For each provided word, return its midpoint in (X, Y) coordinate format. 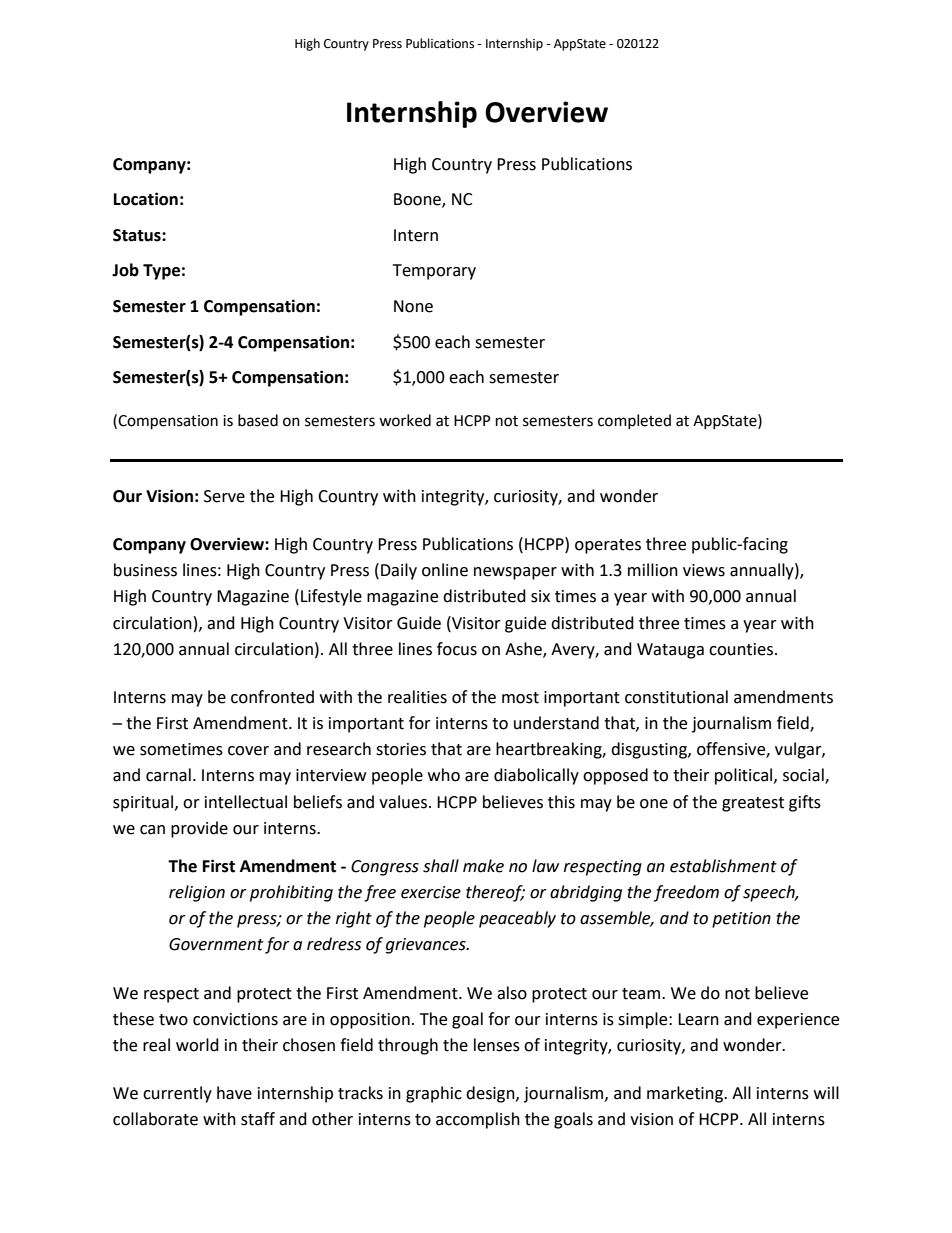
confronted (272, 697)
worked (405, 420)
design (491, 1094)
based (258, 420)
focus (457, 649)
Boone (418, 200)
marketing (686, 1094)
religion (197, 893)
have (234, 1093)
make (483, 866)
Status (138, 235)
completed (634, 421)
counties (741, 649)
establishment (723, 866)
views (704, 570)
